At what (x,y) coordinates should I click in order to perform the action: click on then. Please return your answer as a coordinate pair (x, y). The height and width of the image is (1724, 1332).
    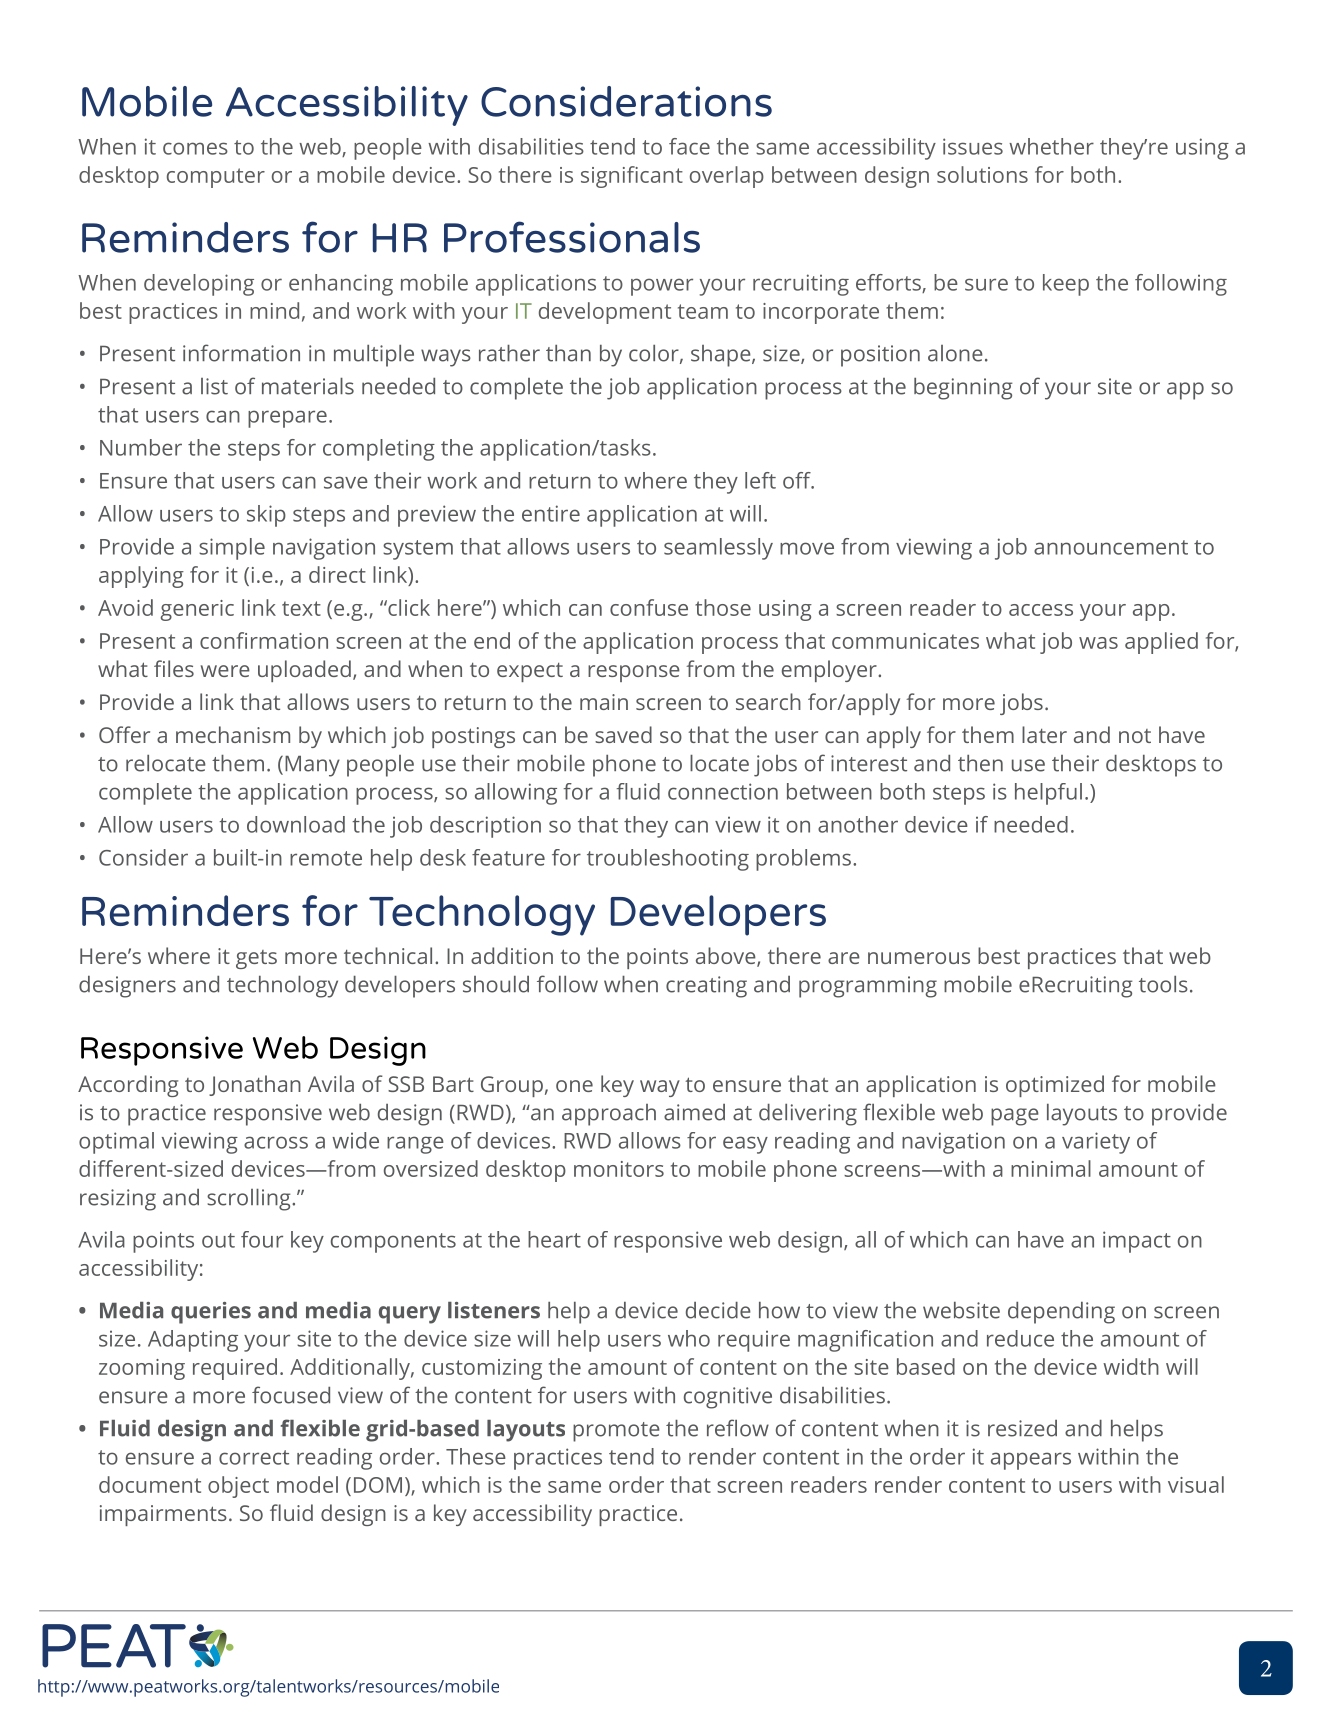
    Looking at the image, I should click on (980, 763).
